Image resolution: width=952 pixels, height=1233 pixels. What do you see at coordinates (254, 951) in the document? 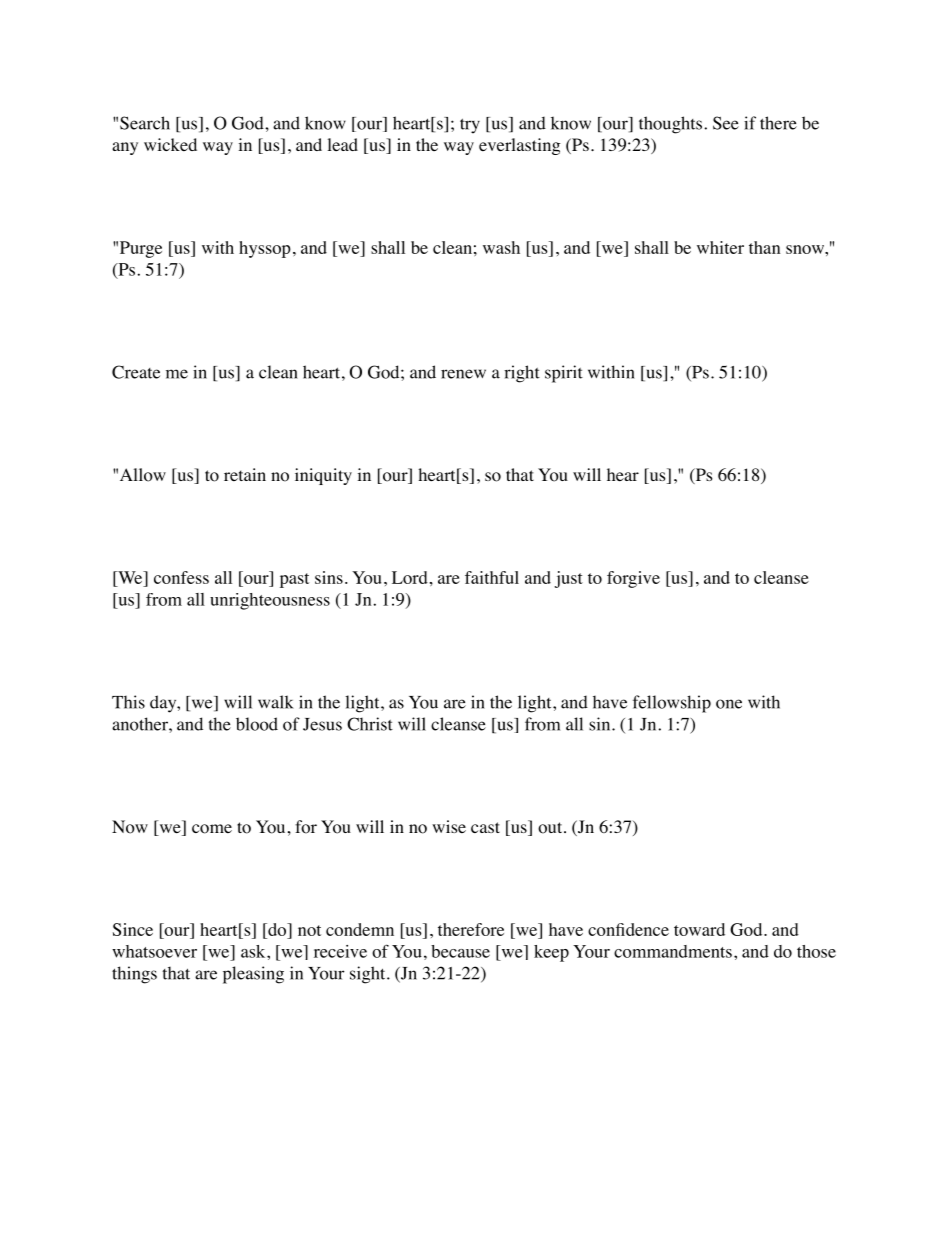
I see `ask` at bounding box center [254, 951].
